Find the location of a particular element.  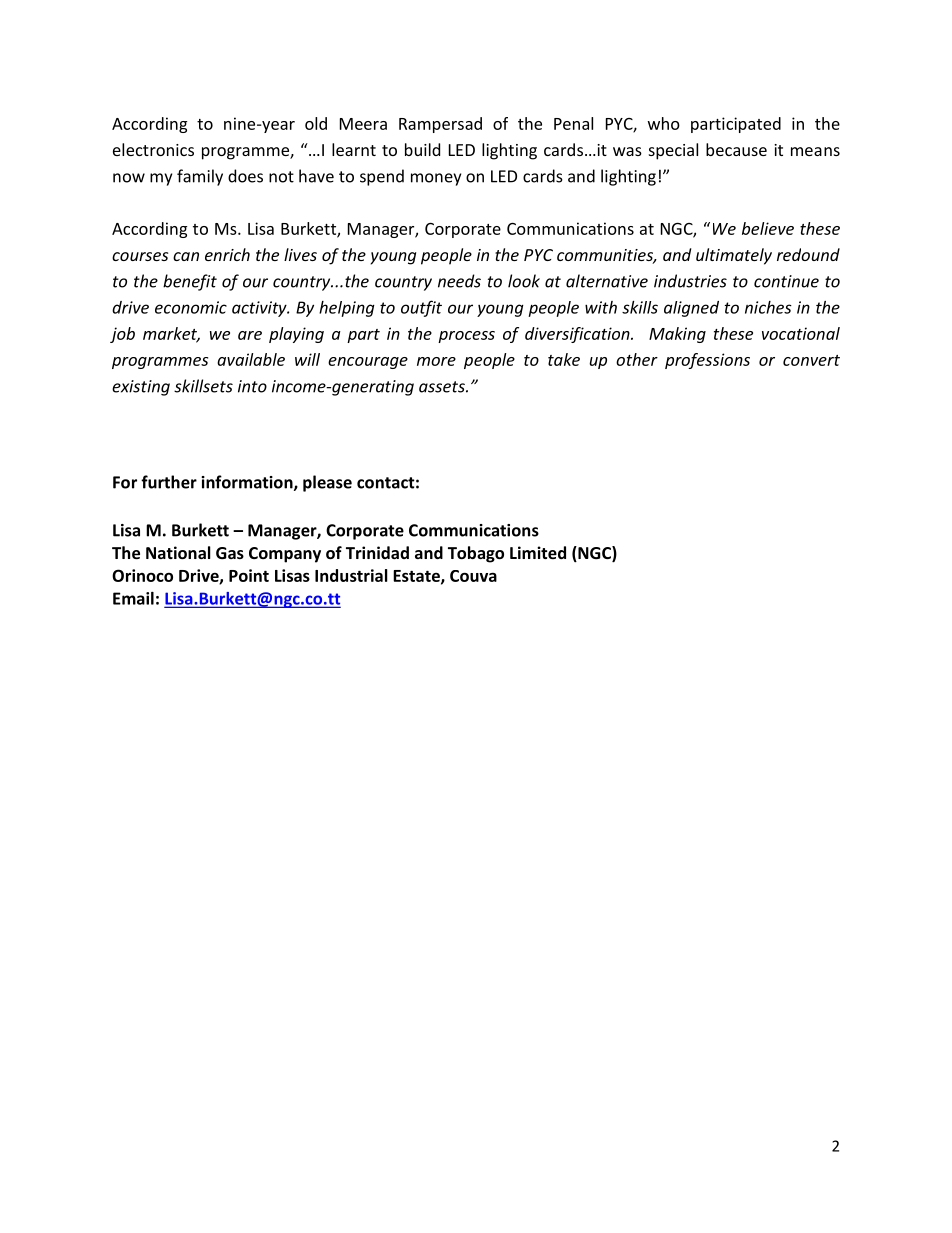

because is located at coordinates (736, 149).
